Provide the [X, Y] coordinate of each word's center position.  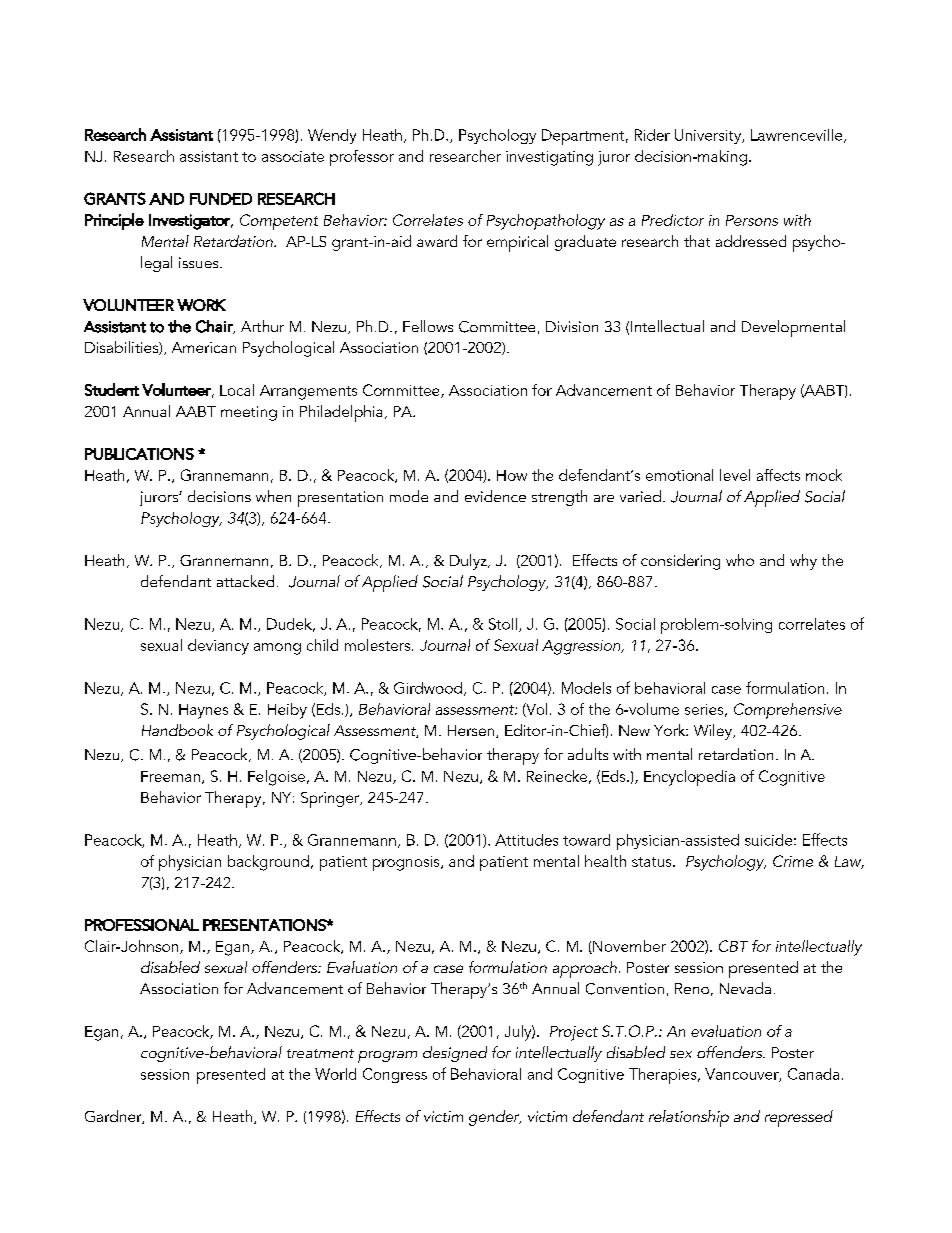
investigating [549, 158]
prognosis [407, 863]
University [709, 136]
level [735, 475]
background [268, 863]
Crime [793, 861]
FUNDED [221, 199]
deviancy [218, 647]
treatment [320, 1053]
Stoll [503, 624]
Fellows [428, 326]
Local [237, 390]
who [740, 560]
